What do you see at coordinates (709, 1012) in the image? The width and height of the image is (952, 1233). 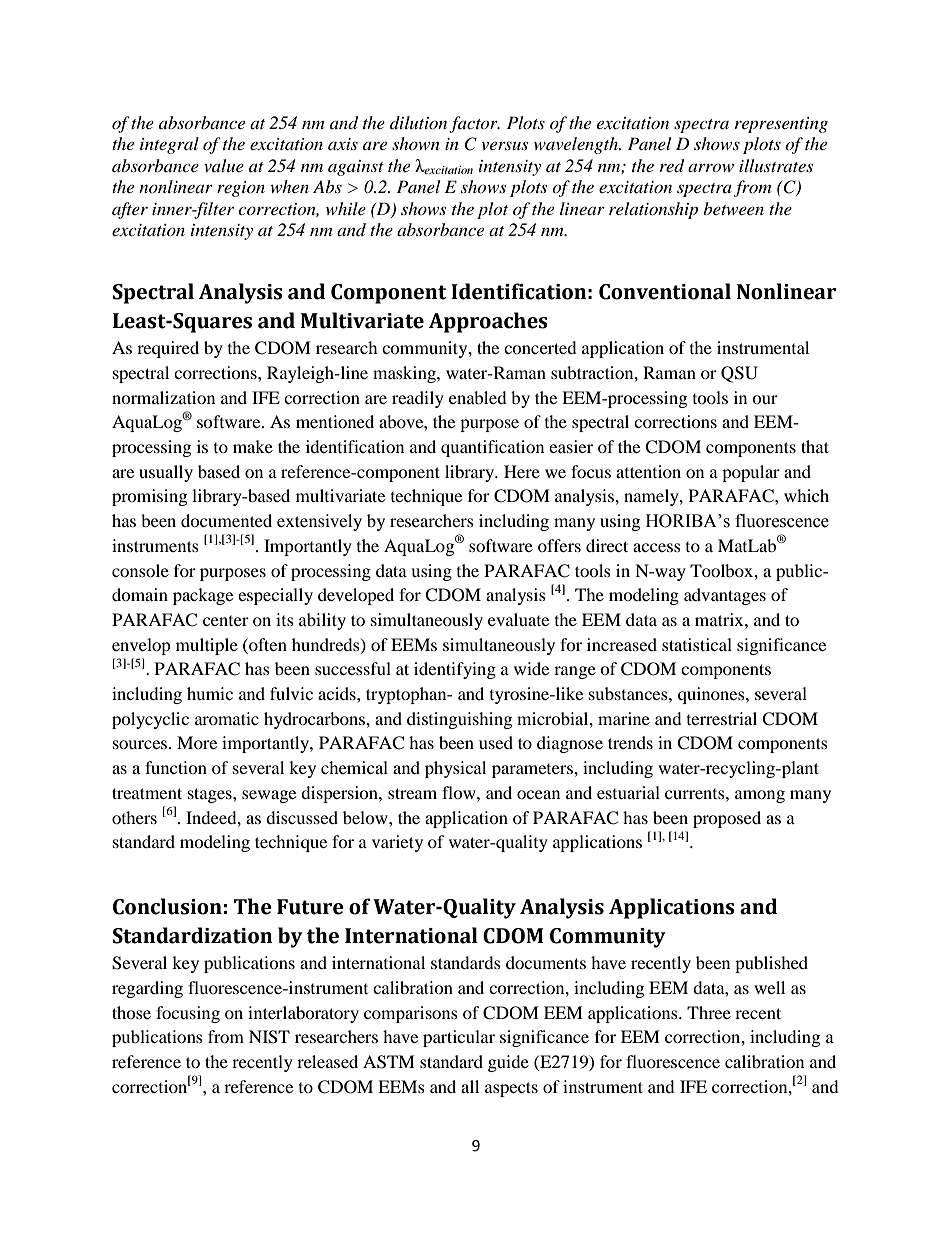 I see `Three` at bounding box center [709, 1012].
